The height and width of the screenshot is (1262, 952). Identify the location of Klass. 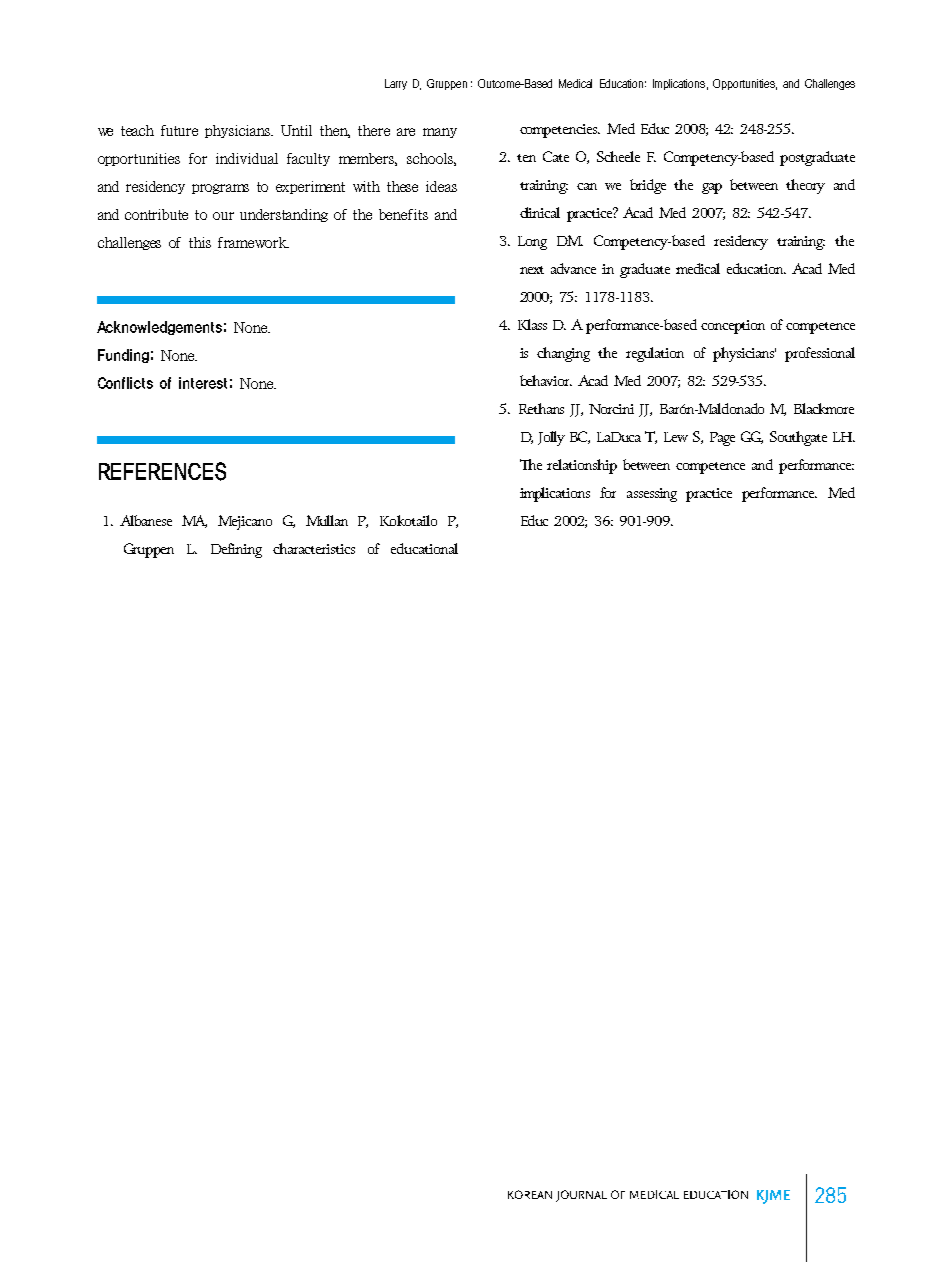
(532, 324).
